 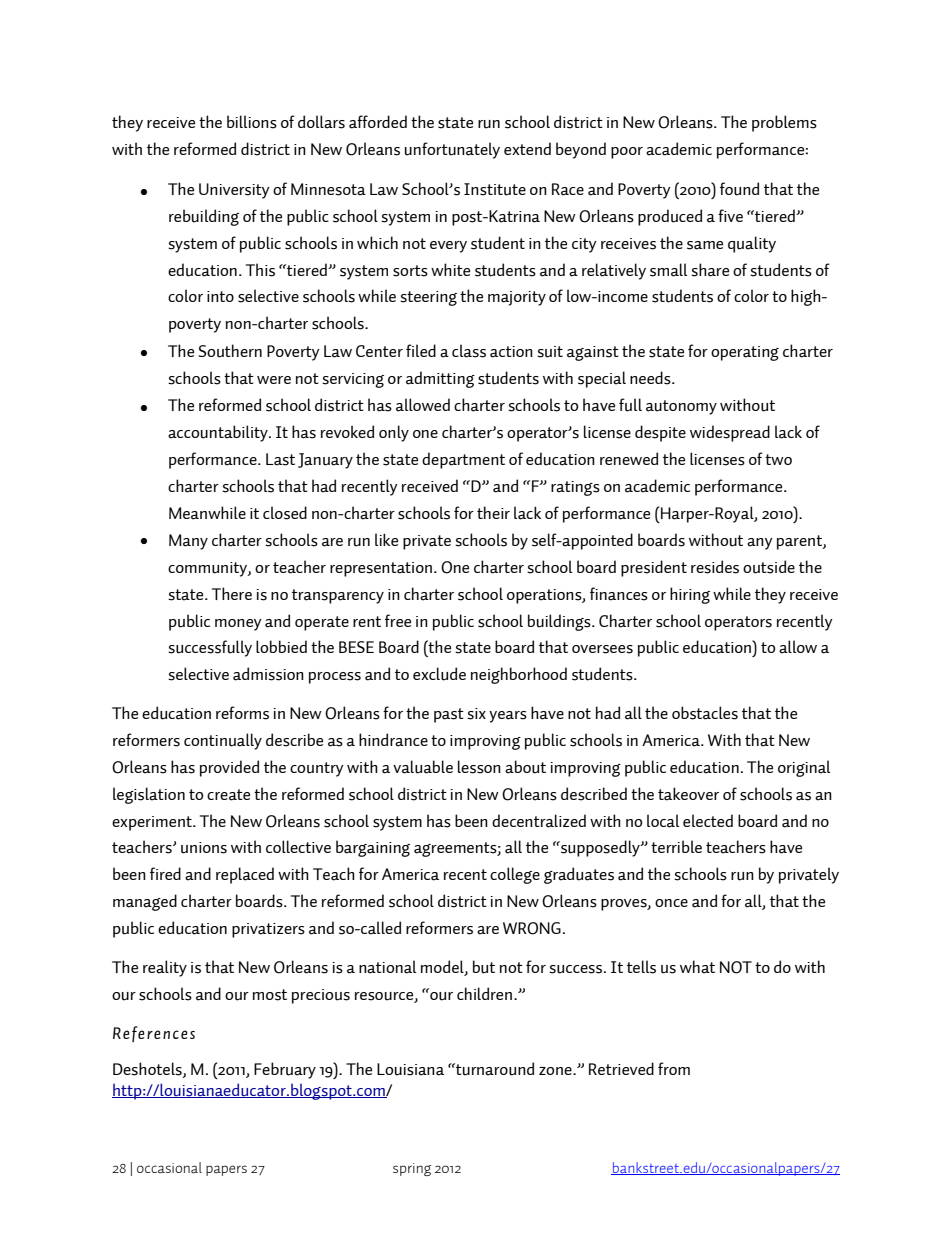 I want to click on Southern, so click(x=230, y=351).
